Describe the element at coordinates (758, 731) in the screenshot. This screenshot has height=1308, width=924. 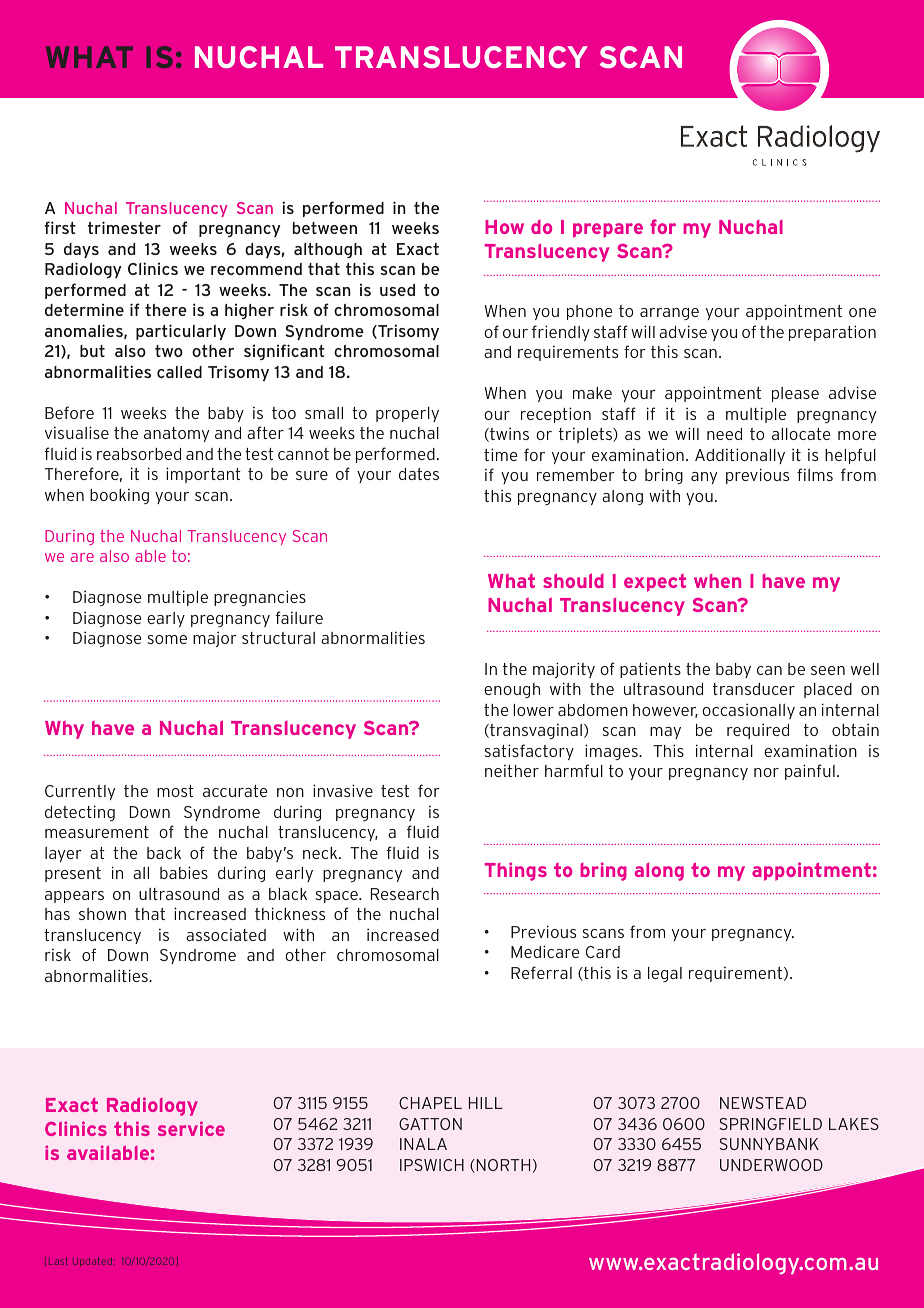
I see `required` at that location.
